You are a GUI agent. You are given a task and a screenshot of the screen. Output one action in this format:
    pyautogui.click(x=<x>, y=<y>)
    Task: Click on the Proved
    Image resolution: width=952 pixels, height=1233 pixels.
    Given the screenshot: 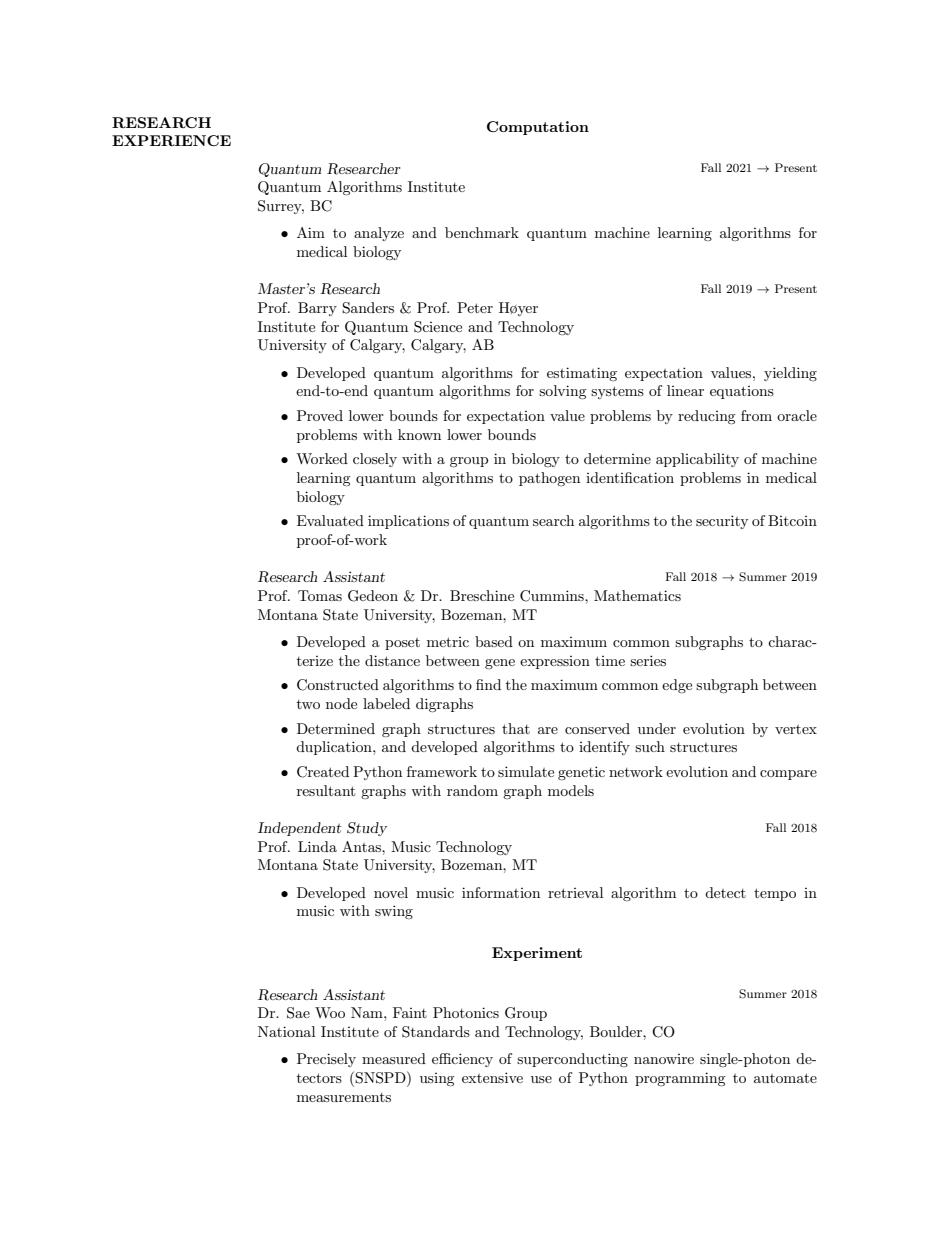 What is the action you would take?
    pyautogui.click(x=320, y=415)
